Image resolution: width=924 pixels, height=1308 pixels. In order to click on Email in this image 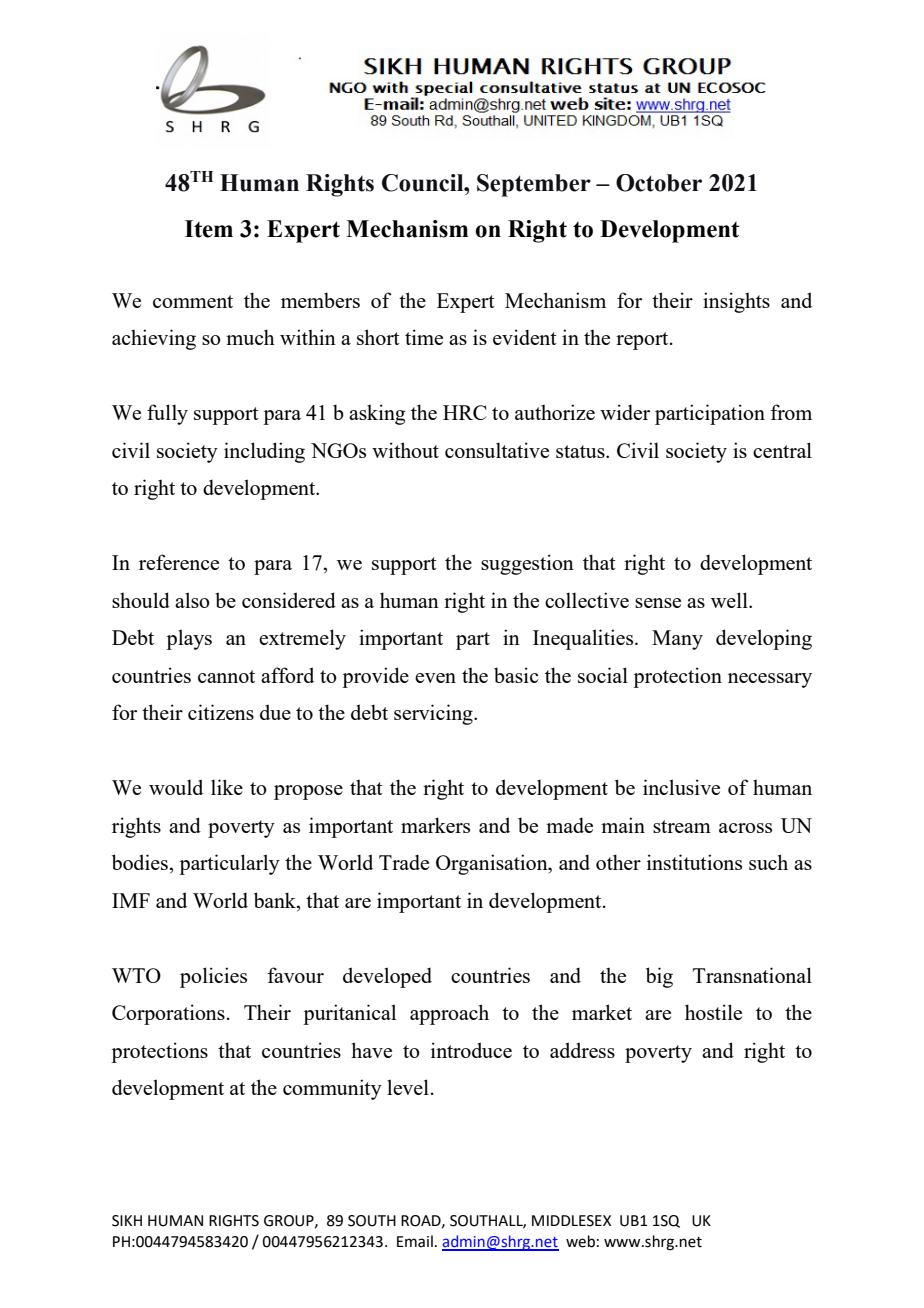, I will do `click(415, 1241)`.
